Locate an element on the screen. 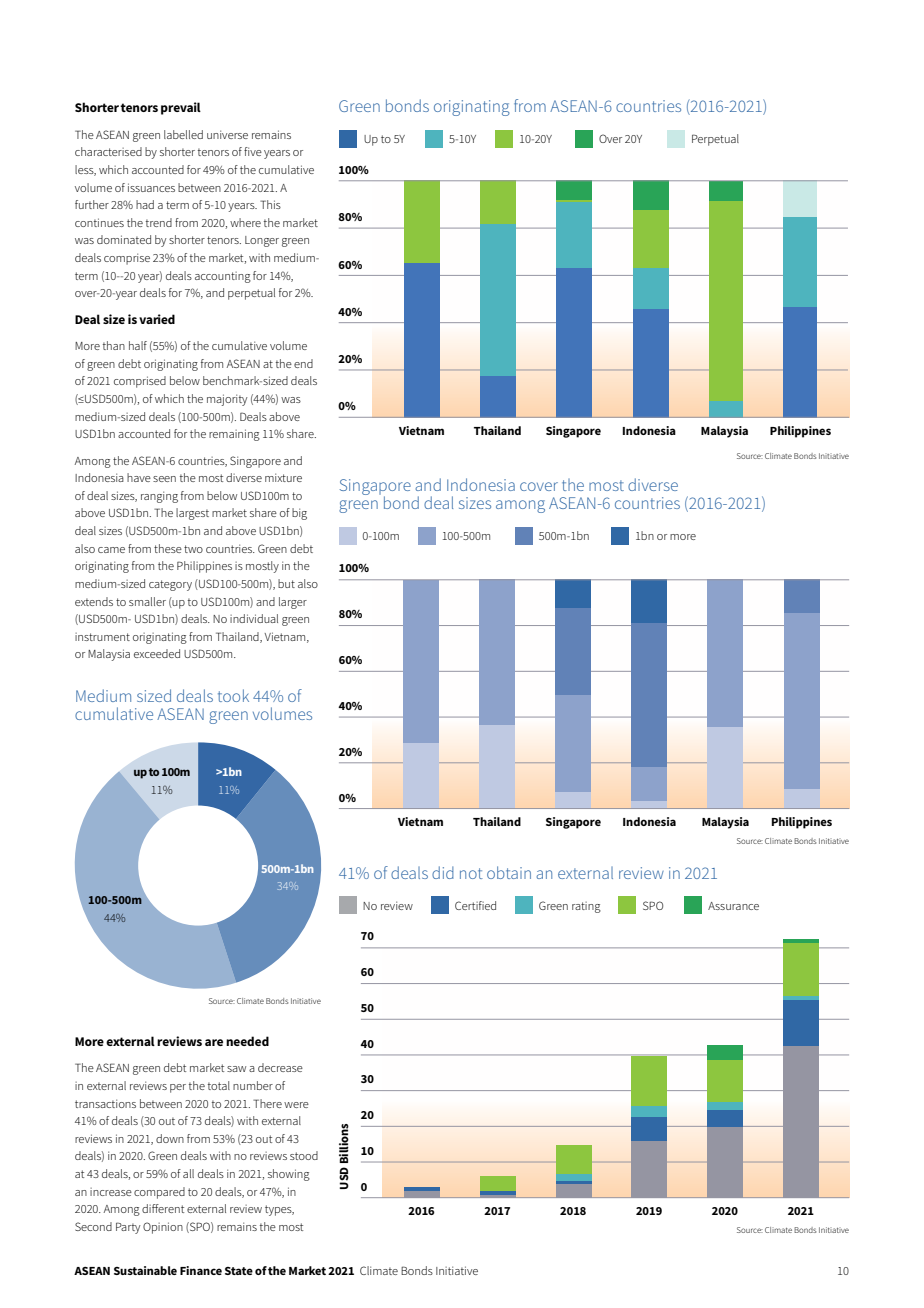 The height and width of the screenshot is (1308, 924). labelled is located at coordinates (183, 134).
